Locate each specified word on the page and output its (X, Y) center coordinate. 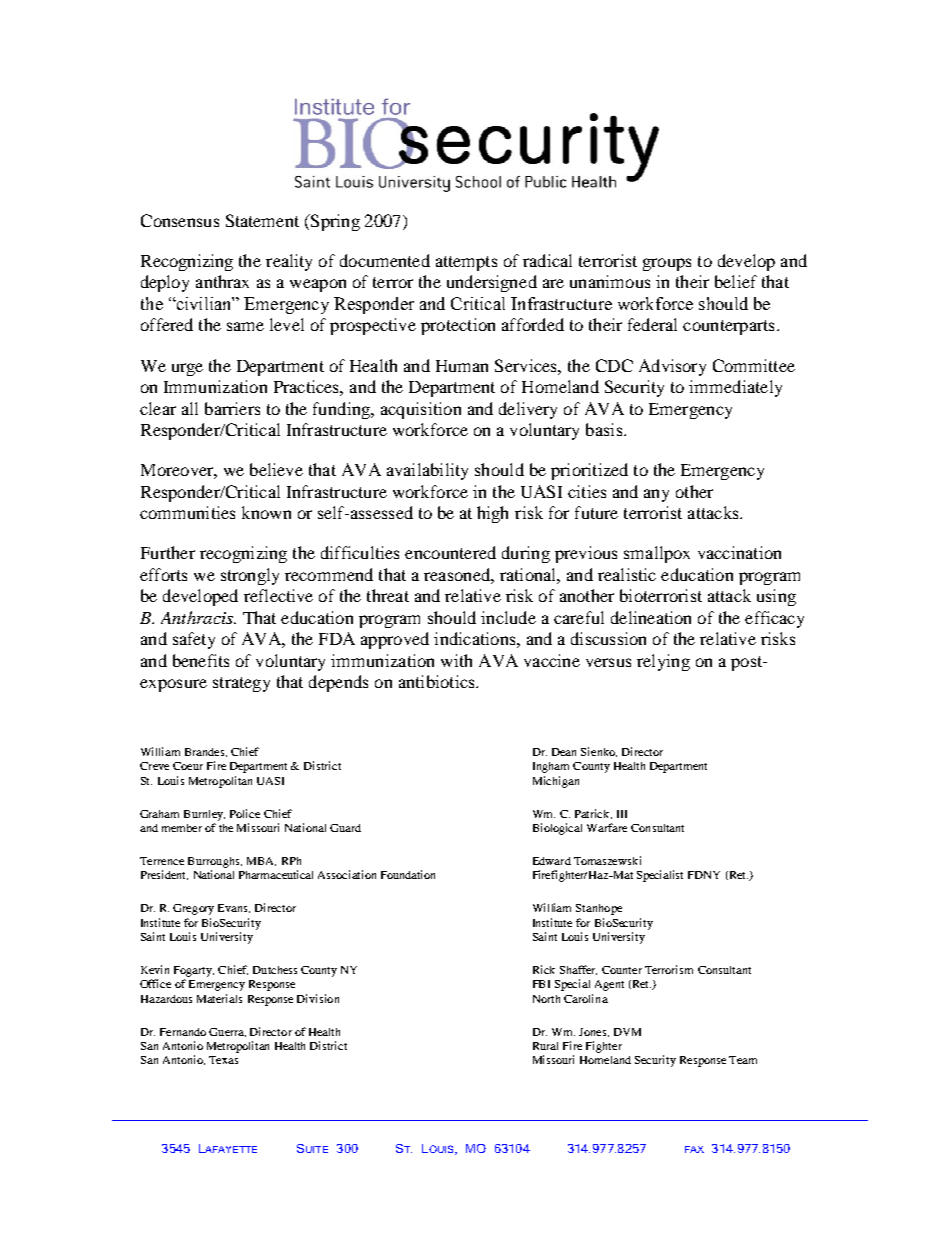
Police (245, 813)
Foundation (408, 874)
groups (667, 264)
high (492, 514)
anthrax (222, 281)
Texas (223, 1060)
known (266, 512)
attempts (466, 263)
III (622, 814)
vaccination (739, 552)
